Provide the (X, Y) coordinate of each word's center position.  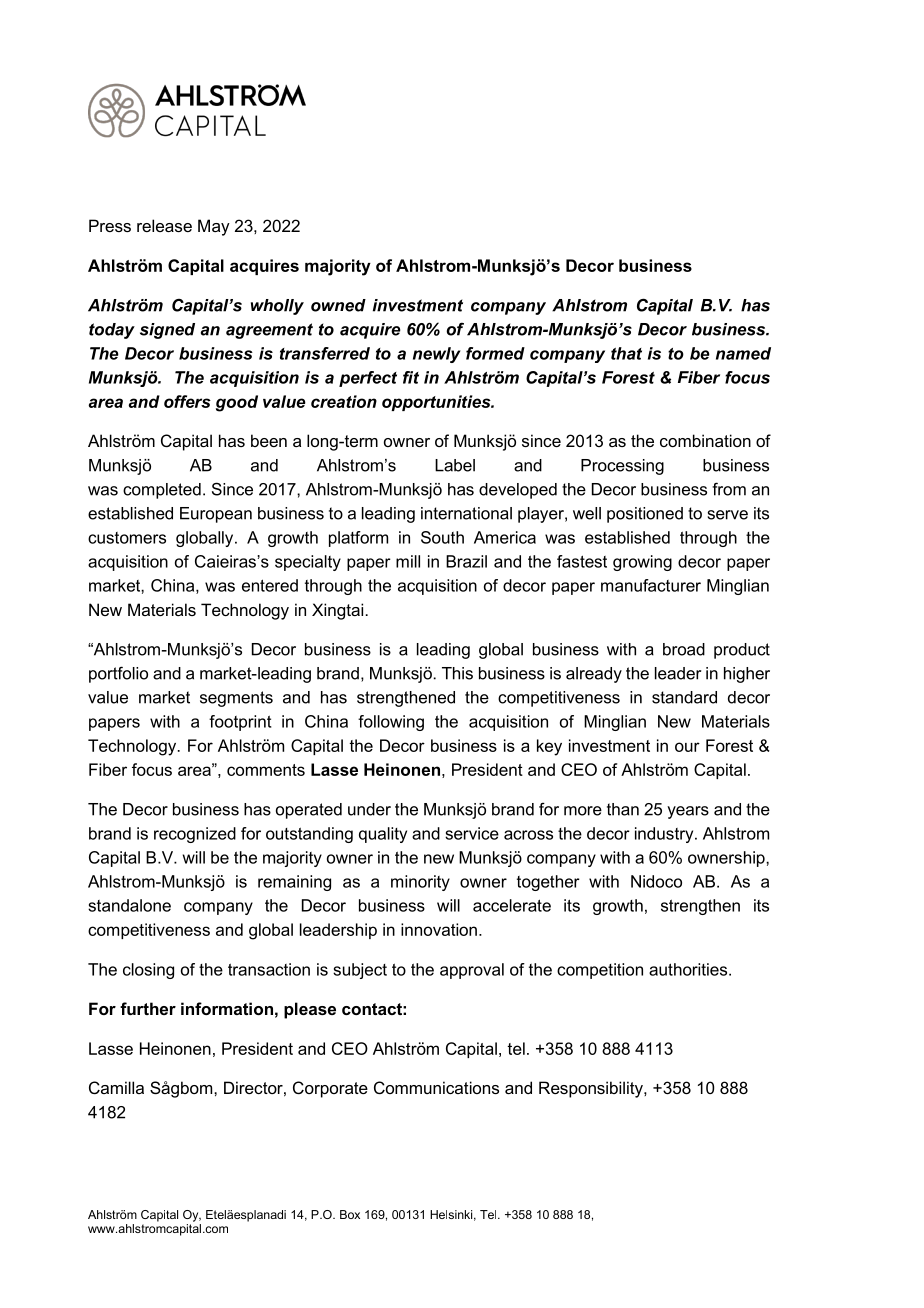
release (164, 225)
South (442, 537)
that (626, 353)
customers (127, 538)
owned (338, 305)
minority (420, 883)
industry (665, 835)
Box (350, 1214)
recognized (195, 835)
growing (642, 563)
